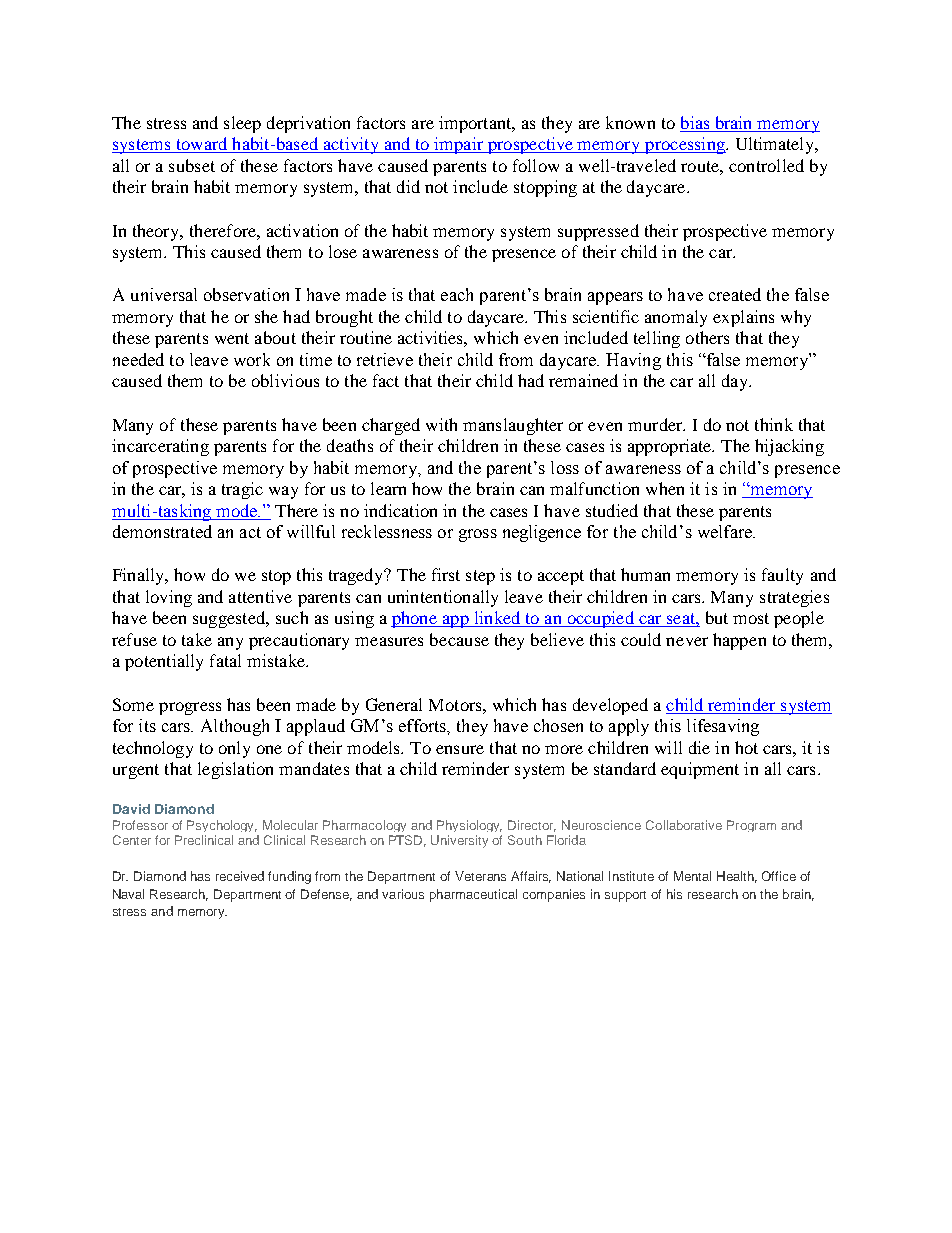  What do you see at coordinates (726, 531) in the page?
I see `welfare` at bounding box center [726, 531].
